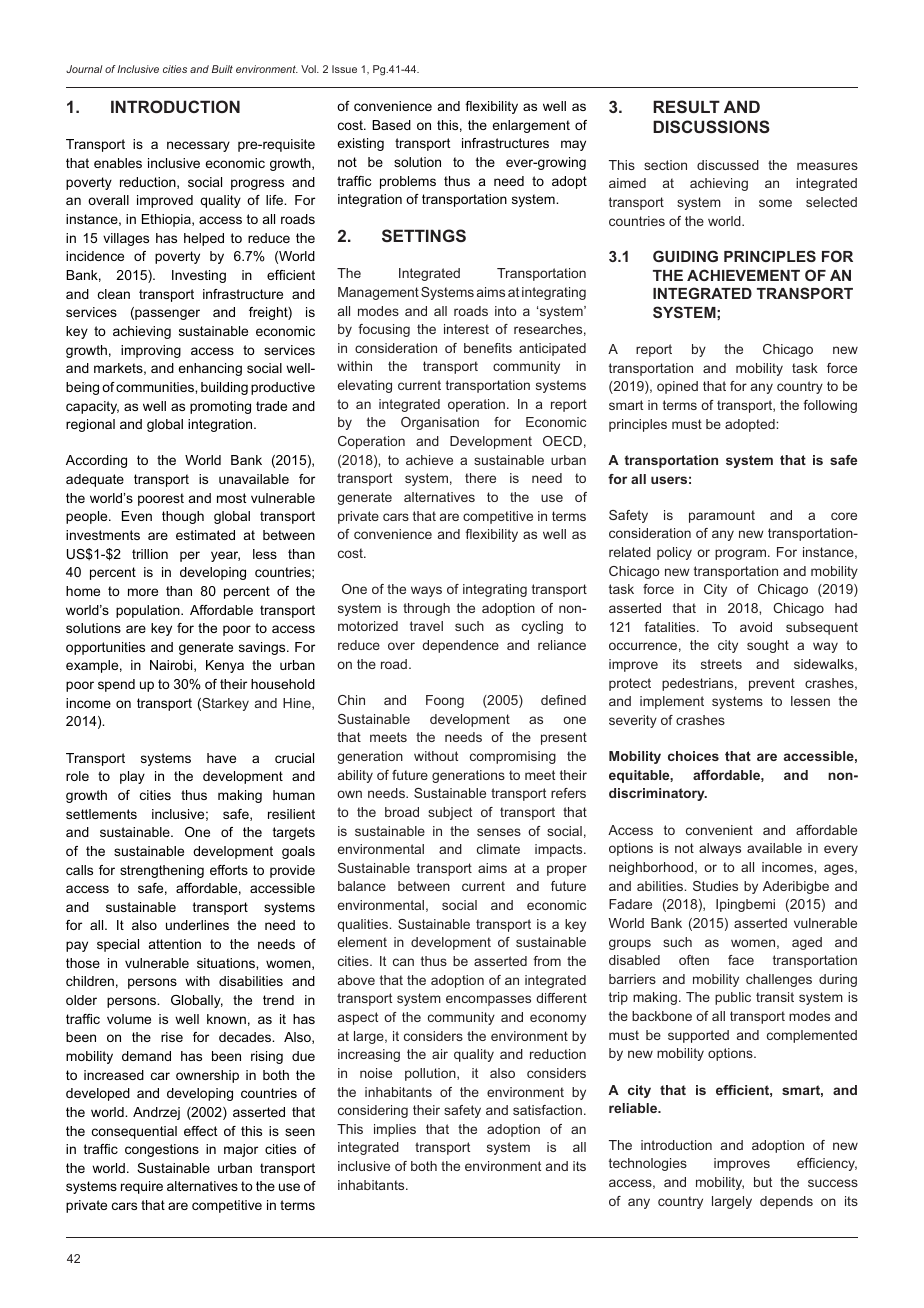  Describe the element at coordinates (198, 146) in the screenshot. I see `necessary` at that location.
